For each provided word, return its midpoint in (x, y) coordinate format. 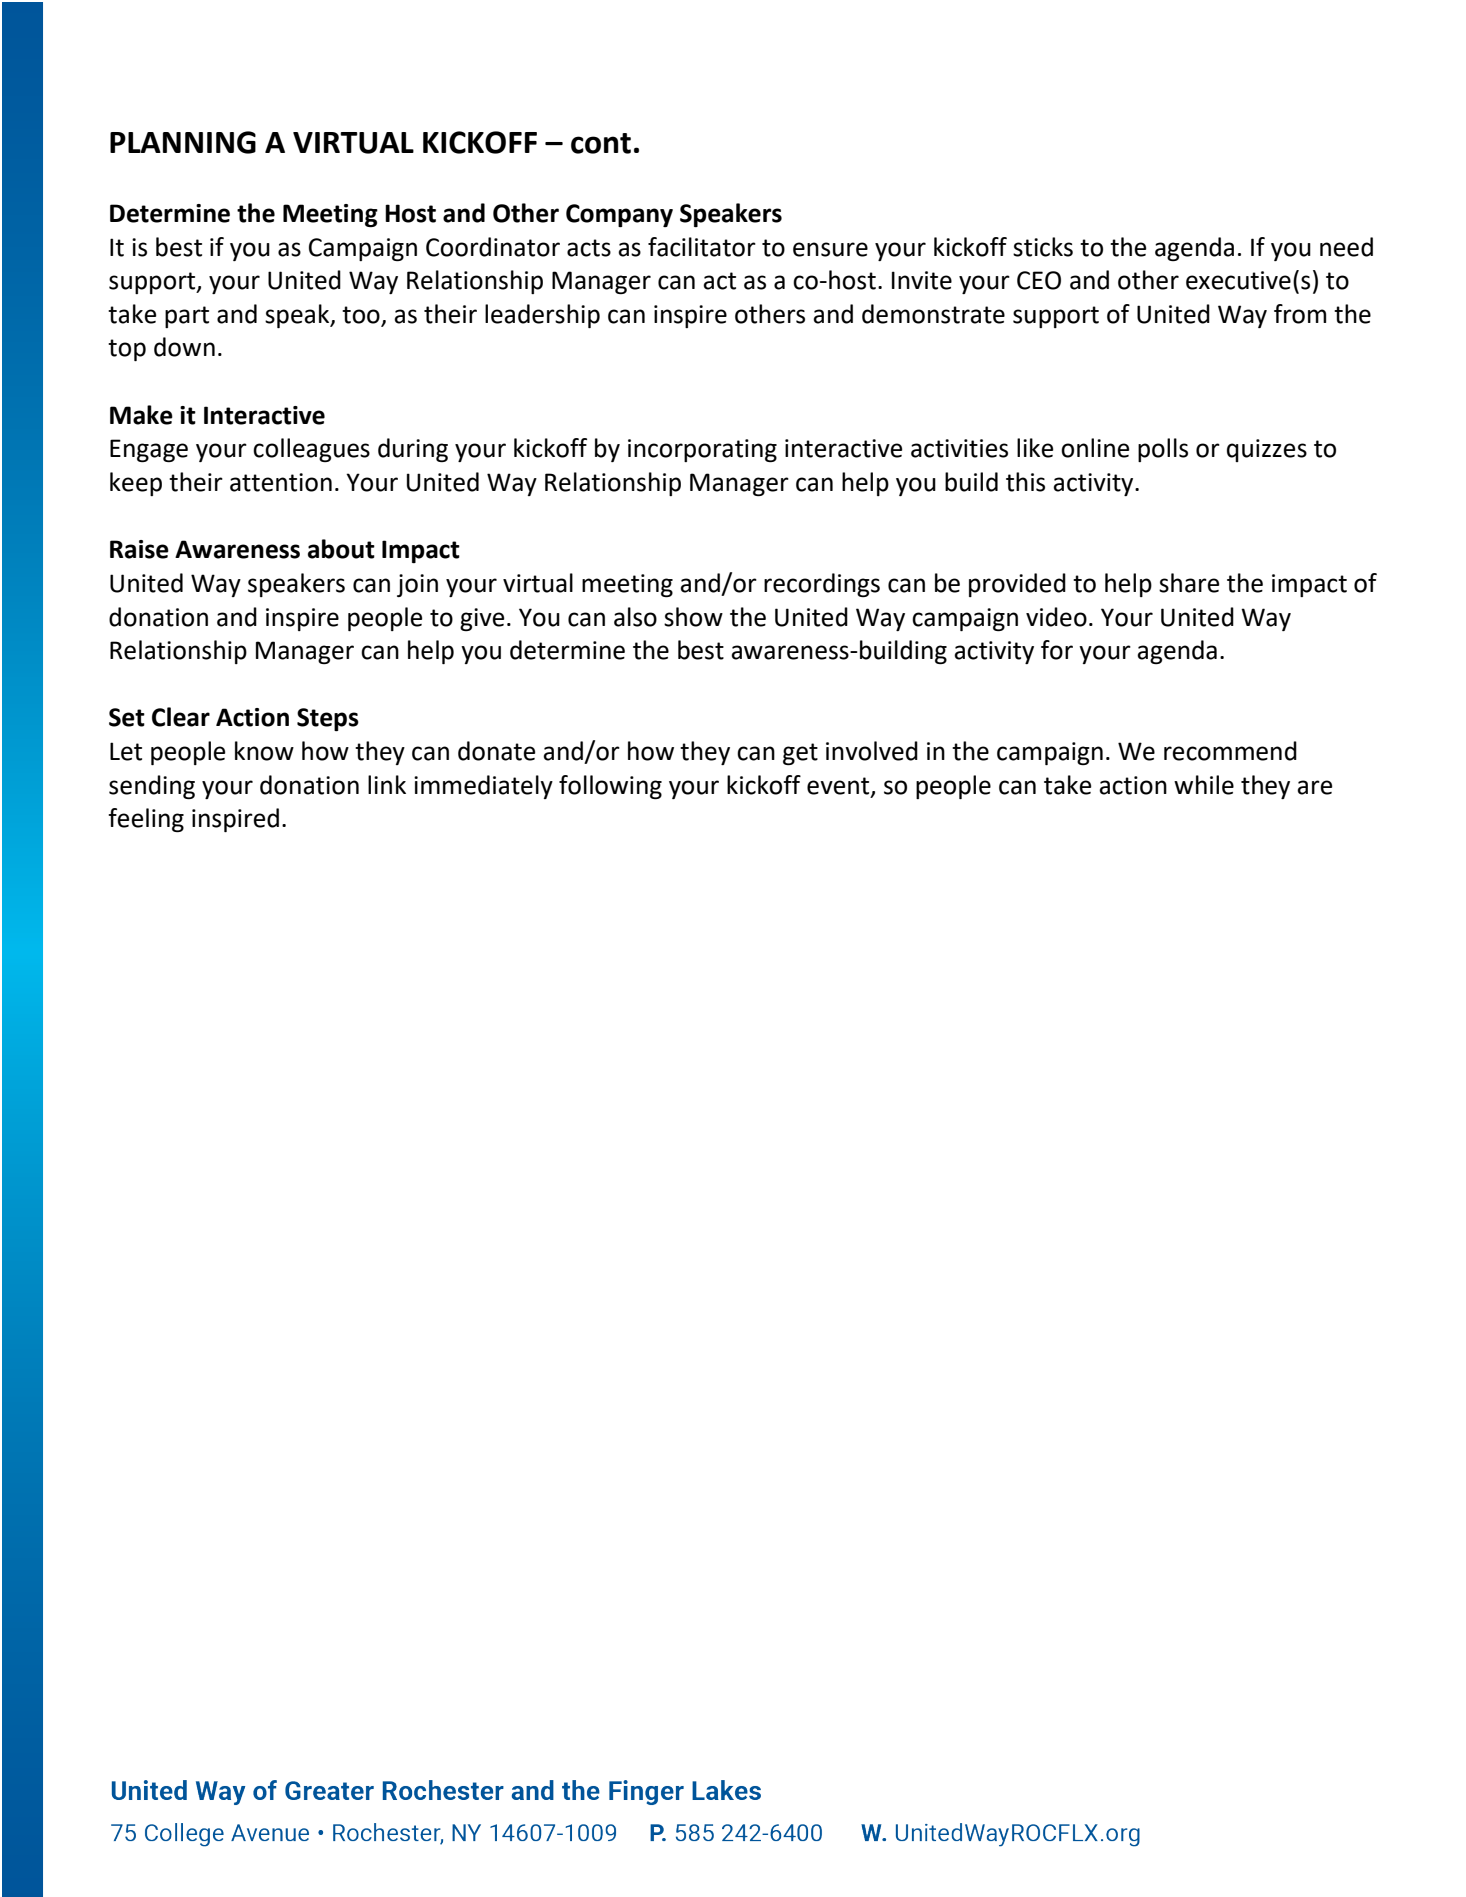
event (839, 786)
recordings (822, 585)
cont (601, 143)
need (1346, 247)
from (1300, 314)
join (417, 585)
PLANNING (183, 142)
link (387, 784)
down (184, 347)
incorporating (702, 450)
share (1189, 583)
